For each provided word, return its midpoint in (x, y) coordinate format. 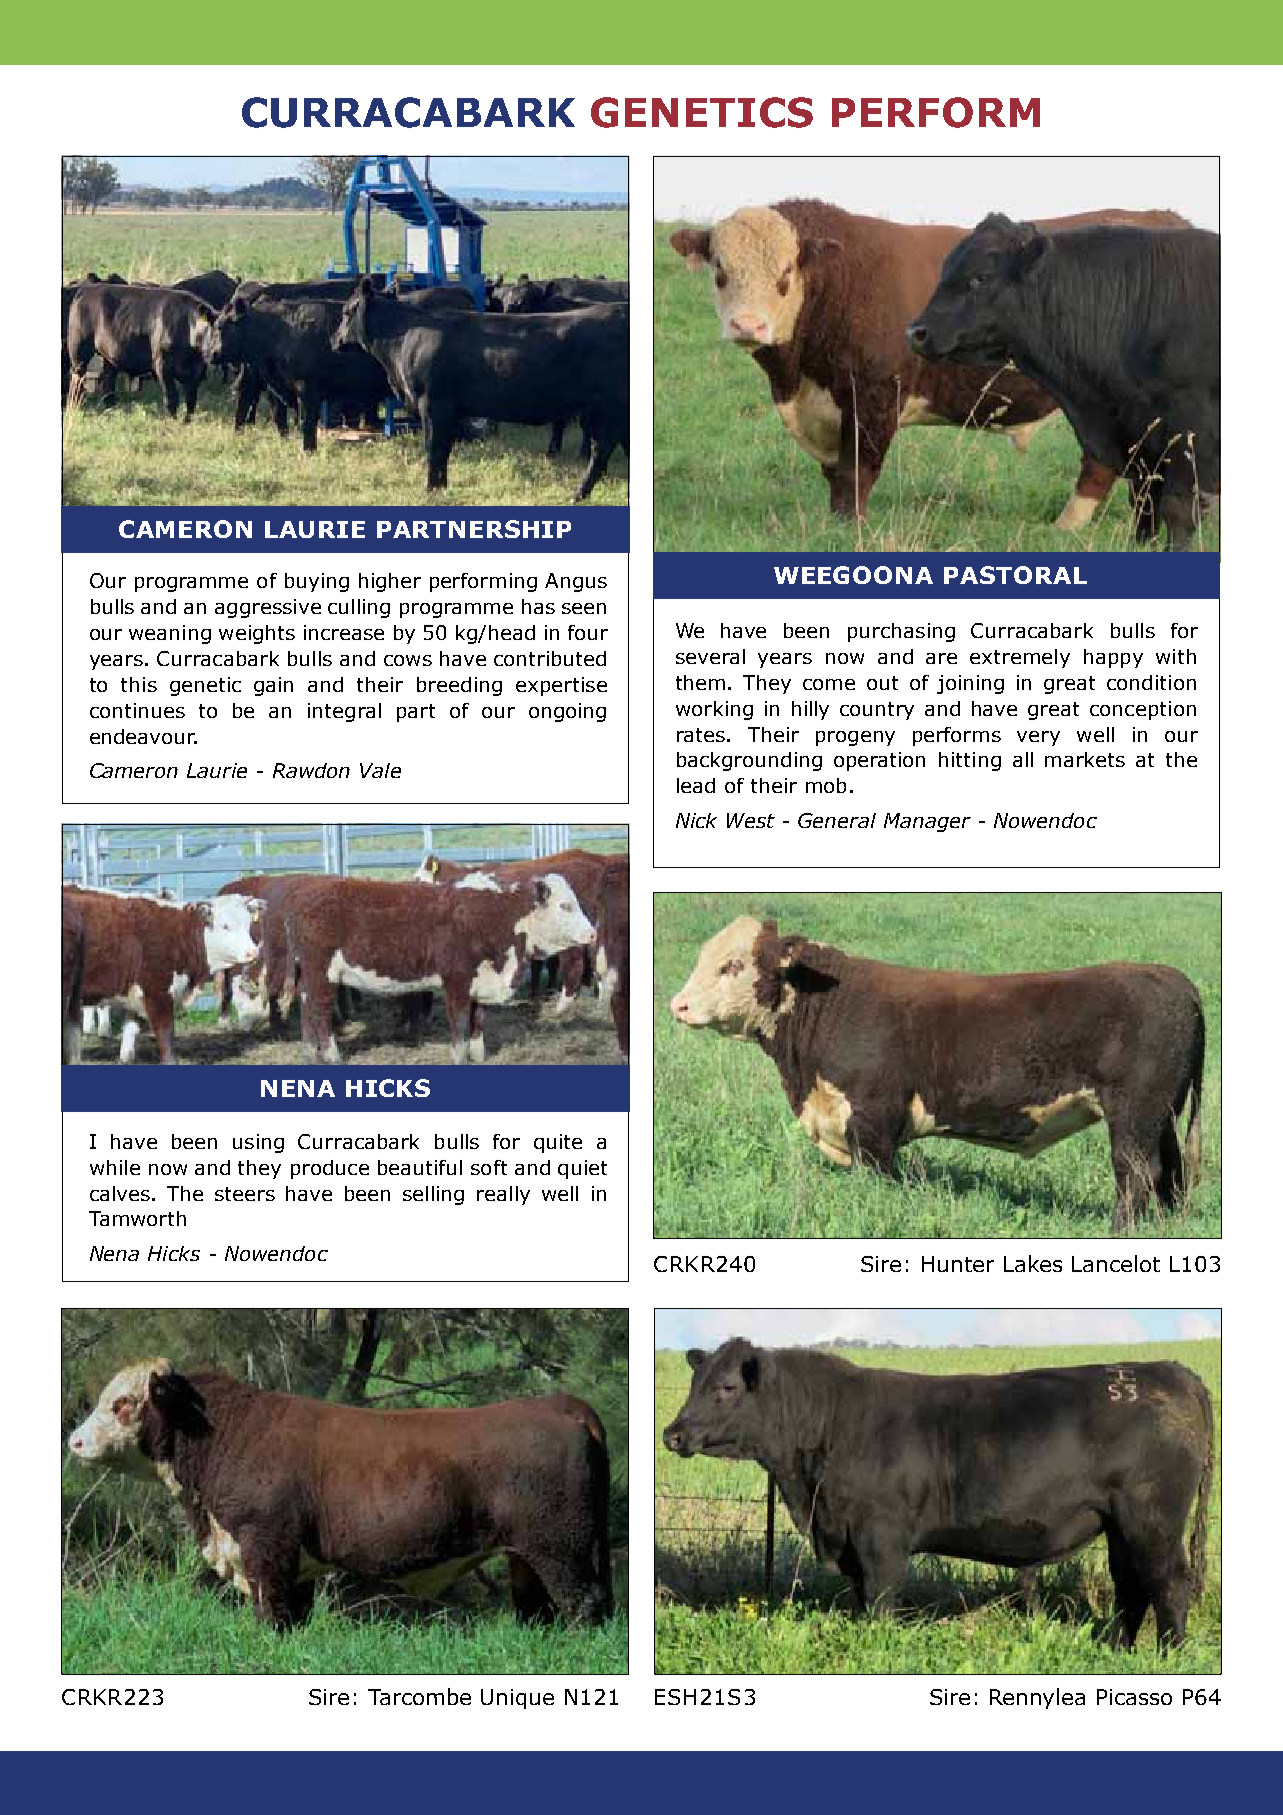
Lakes (1033, 1263)
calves (120, 1193)
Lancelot (1116, 1263)
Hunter (958, 1264)
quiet (582, 1169)
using (258, 1143)
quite (558, 1143)
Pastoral (1015, 575)
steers (245, 1194)
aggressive (268, 608)
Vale (380, 770)
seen (584, 608)
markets (1085, 759)
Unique (517, 1699)
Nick (696, 820)
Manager (927, 822)
